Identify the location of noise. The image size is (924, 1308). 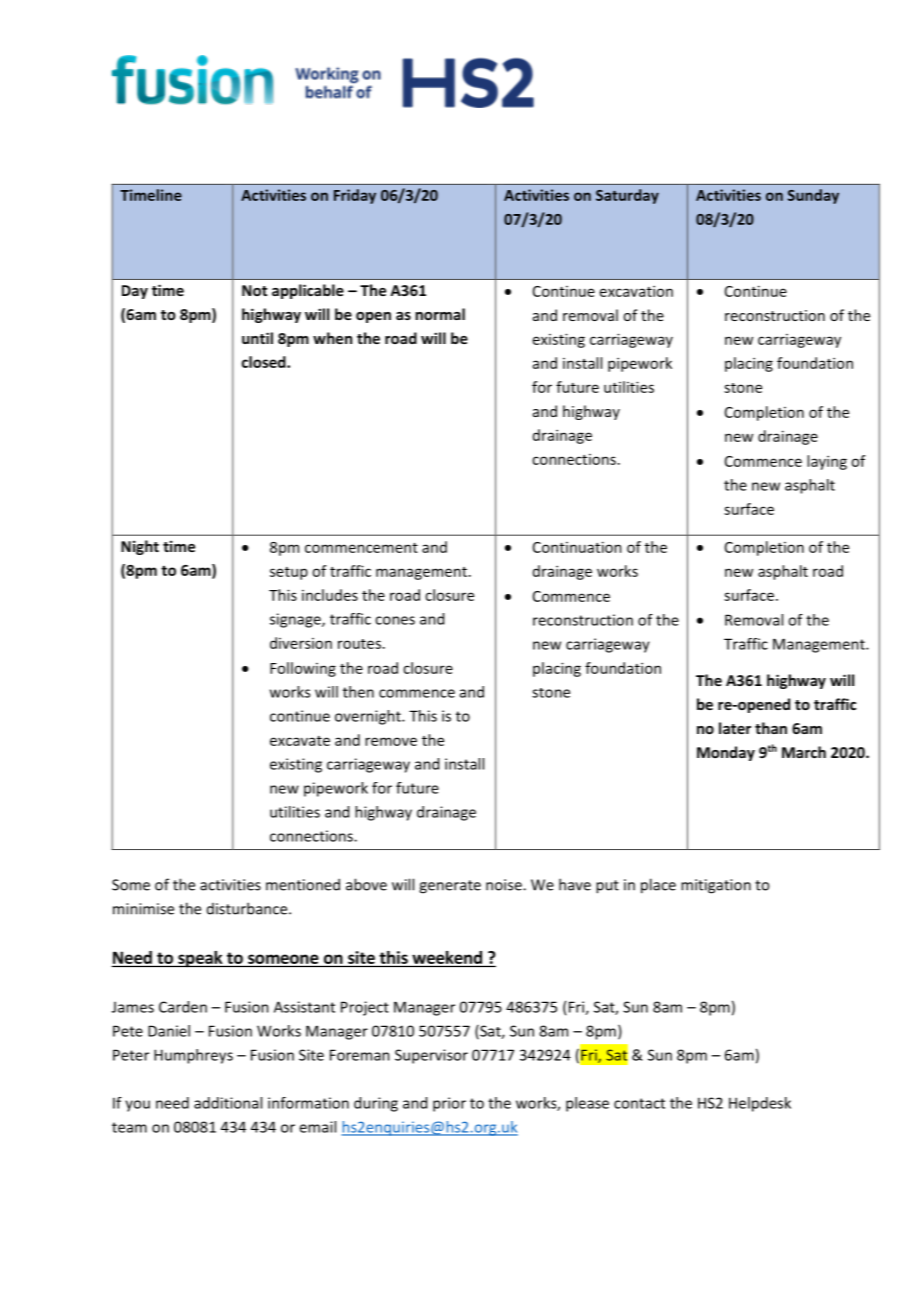
(505, 885).
